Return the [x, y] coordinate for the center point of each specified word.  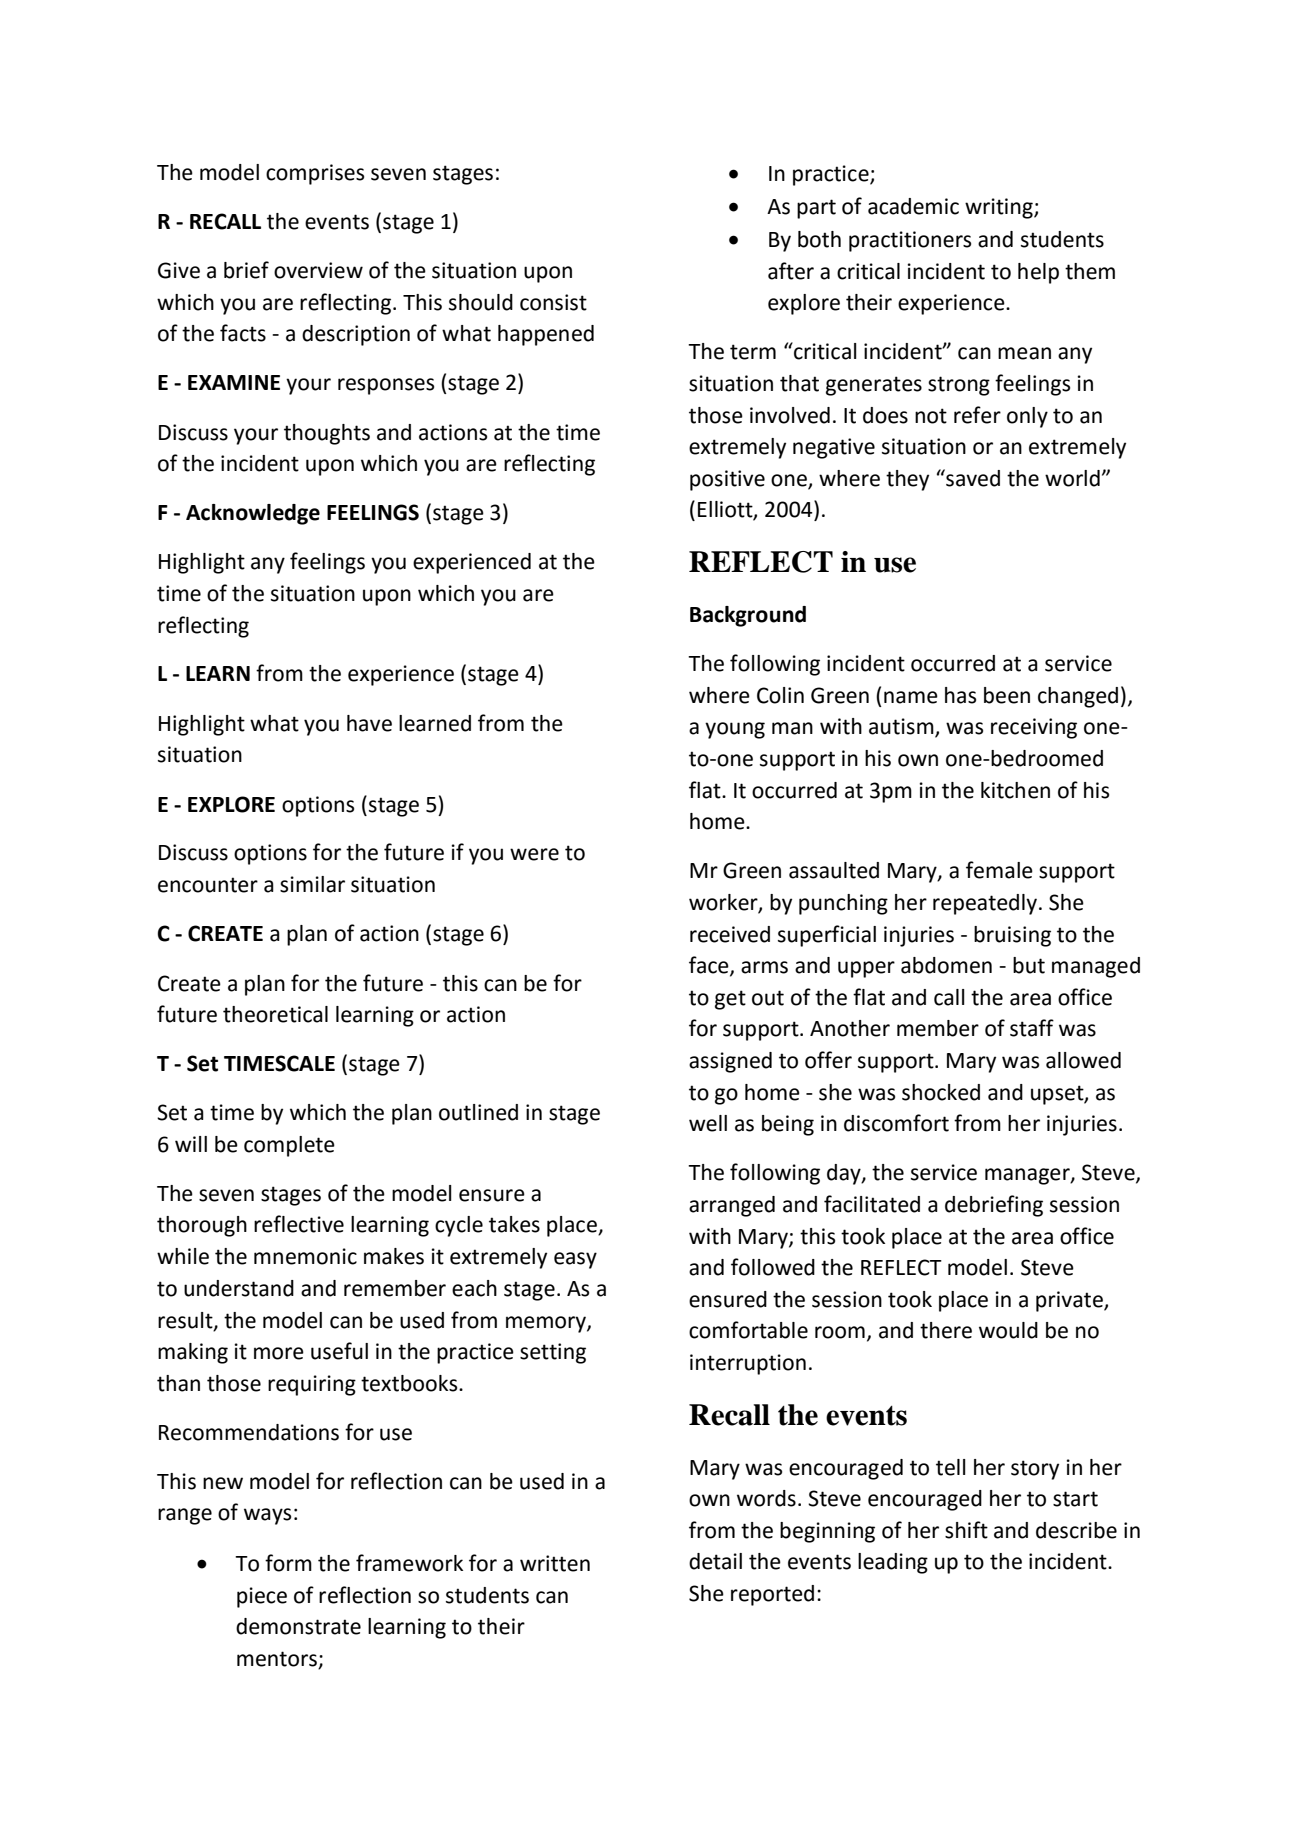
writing [1000, 208]
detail [715, 1561]
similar [312, 884]
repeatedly [986, 904]
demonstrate [298, 1626]
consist [553, 302]
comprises [315, 174]
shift [966, 1530]
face [710, 966]
